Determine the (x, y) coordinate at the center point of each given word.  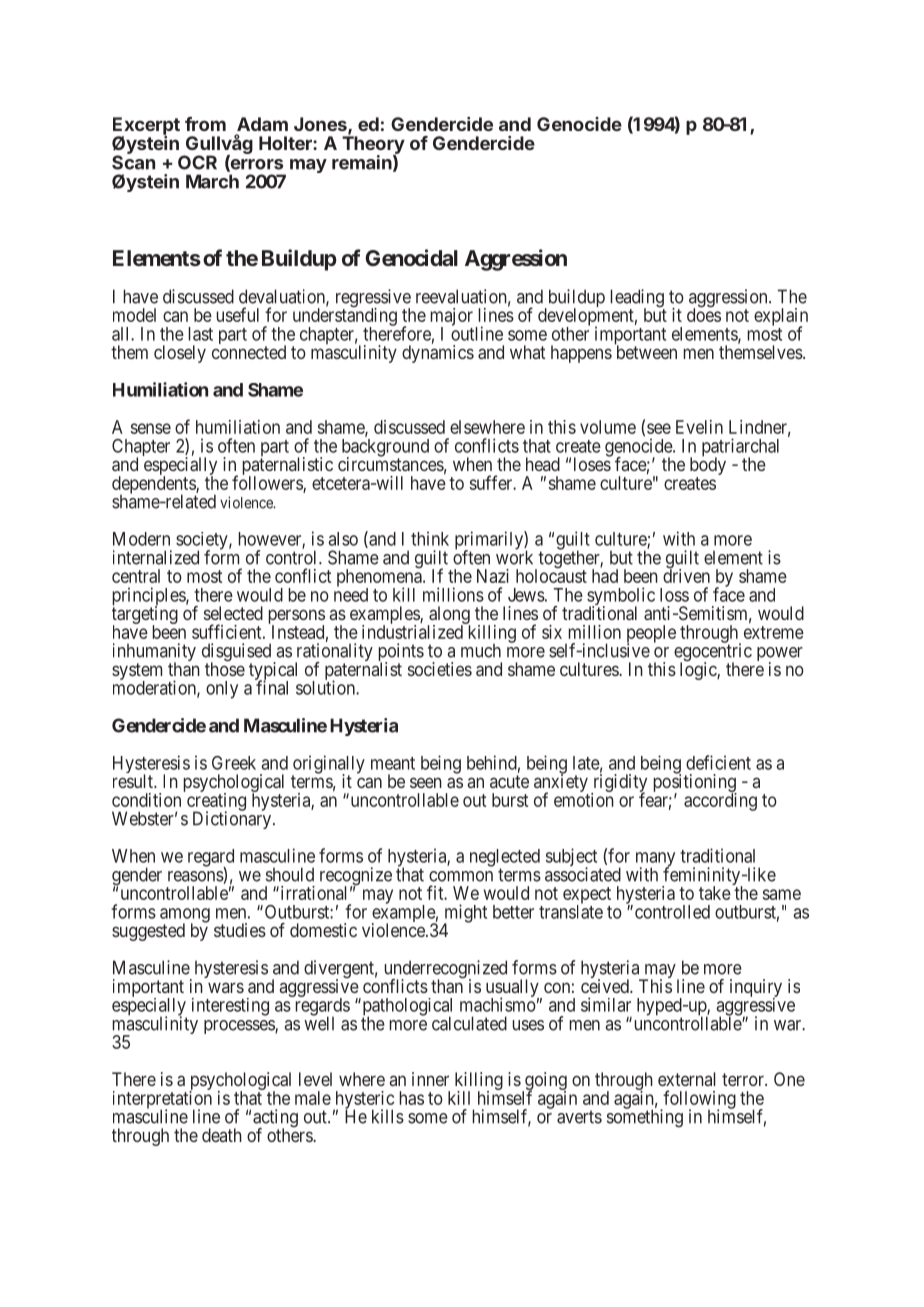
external (686, 1079)
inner (430, 1079)
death (222, 1135)
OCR (197, 162)
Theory (373, 145)
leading (638, 299)
